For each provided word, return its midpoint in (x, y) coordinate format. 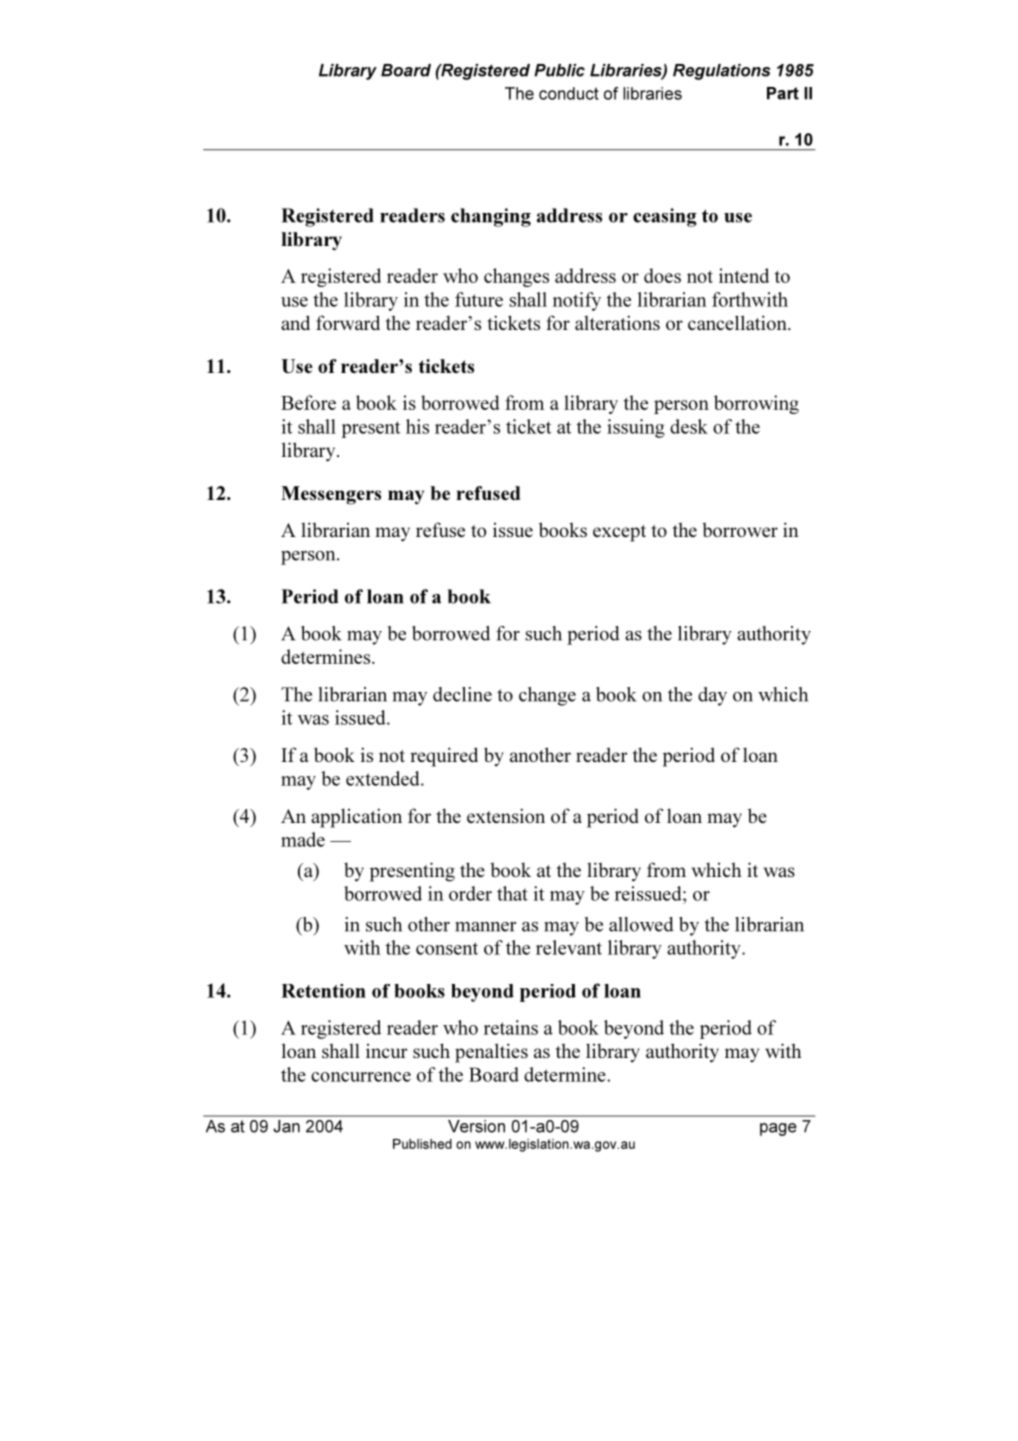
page (778, 1129)
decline (462, 694)
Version (476, 1126)
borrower (740, 529)
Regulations (722, 72)
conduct (569, 93)
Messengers (331, 495)
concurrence (361, 1077)
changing (491, 217)
